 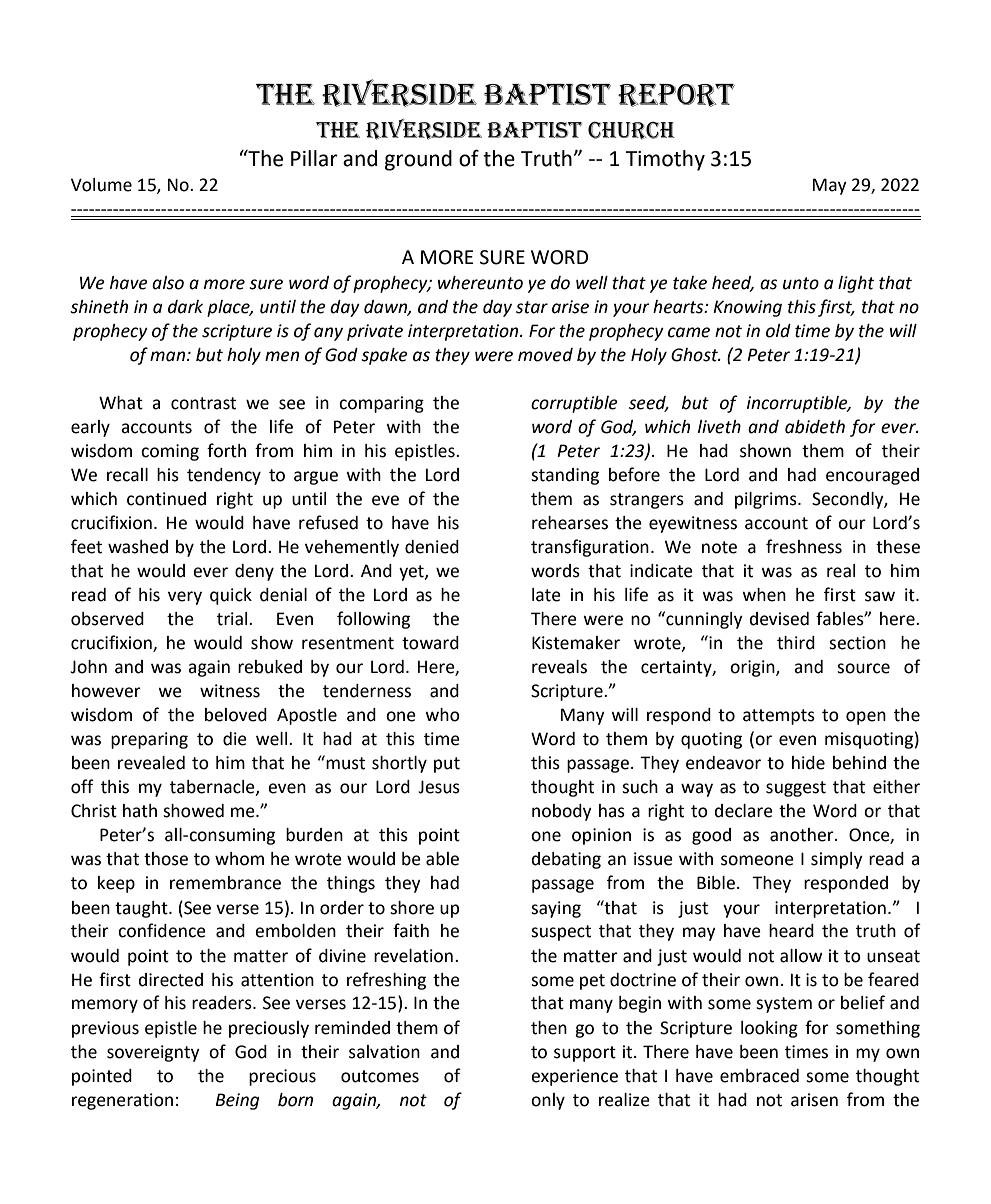 What do you see at coordinates (418, 160) in the screenshot?
I see `ground` at bounding box center [418, 160].
